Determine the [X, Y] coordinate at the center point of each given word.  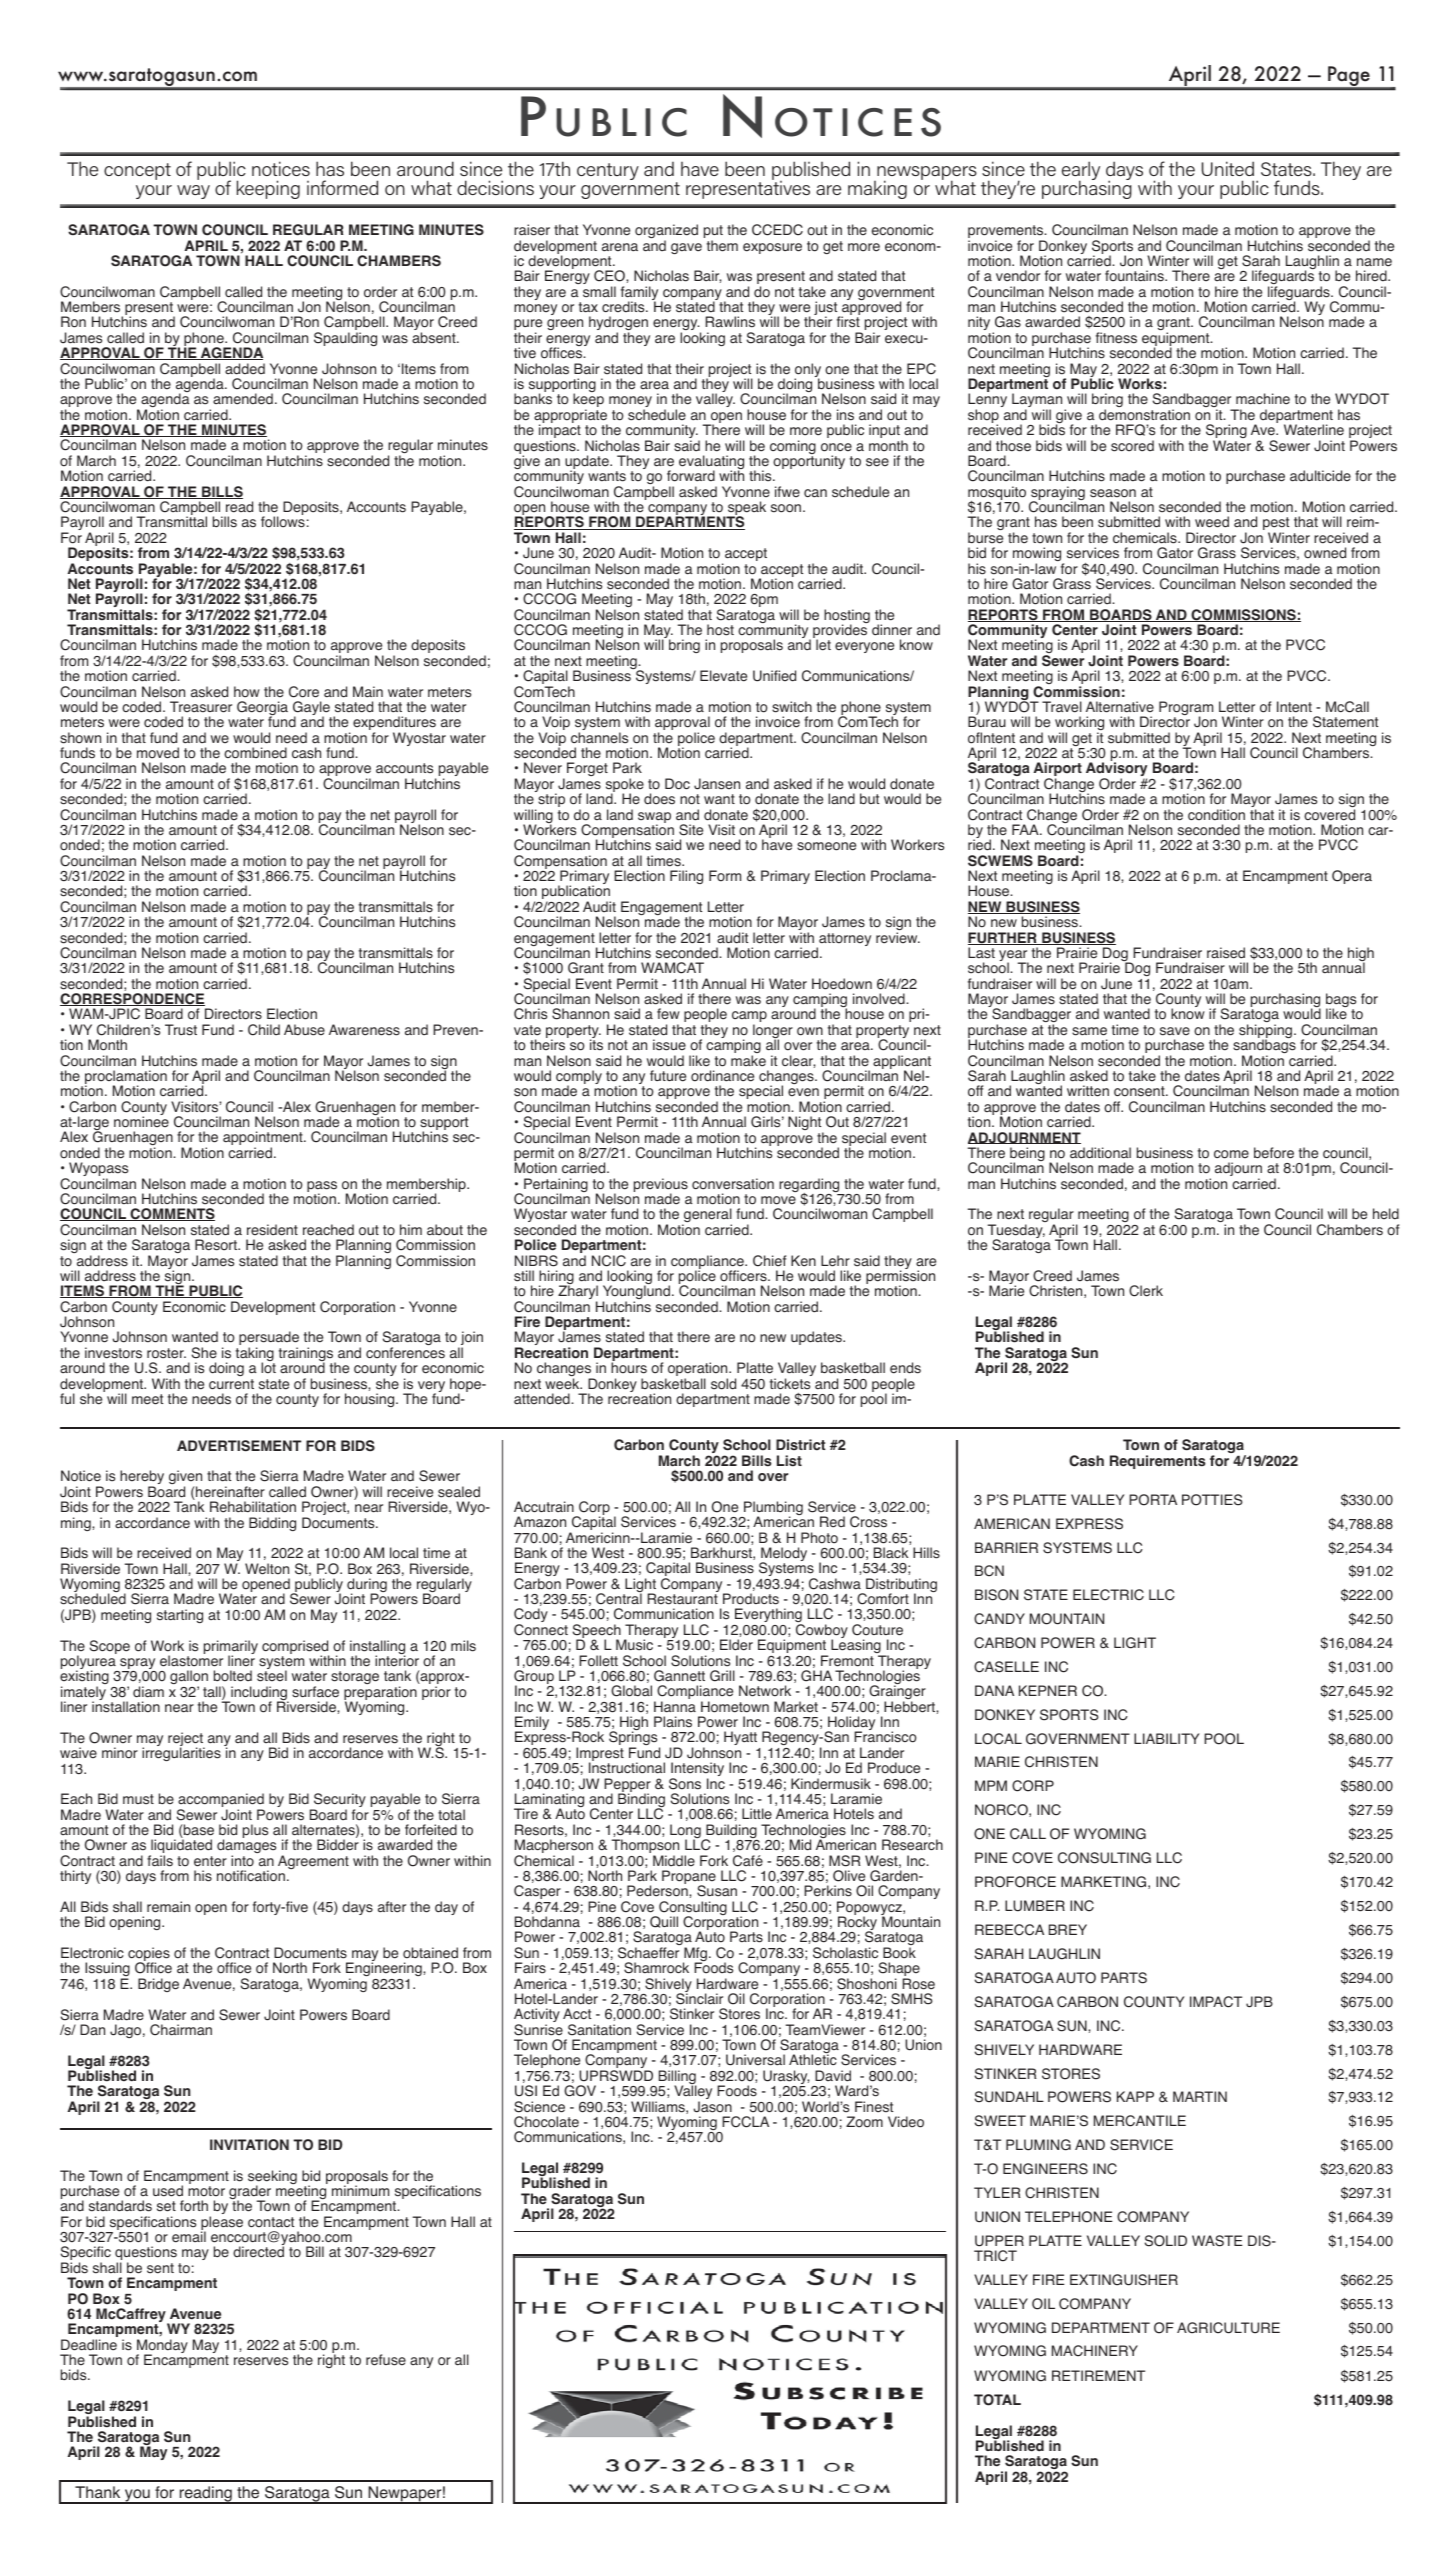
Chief [769, 1261]
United [1228, 168]
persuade [269, 1339]
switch [792, 707]
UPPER [999, 2241]
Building [731, 1832]
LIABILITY [1166, 1738]
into [242, 1861]
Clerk [1146, 1291]
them [722, 246]
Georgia [262, 709]
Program [1186, 709]
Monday [162, 2347]
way [193, 192]
